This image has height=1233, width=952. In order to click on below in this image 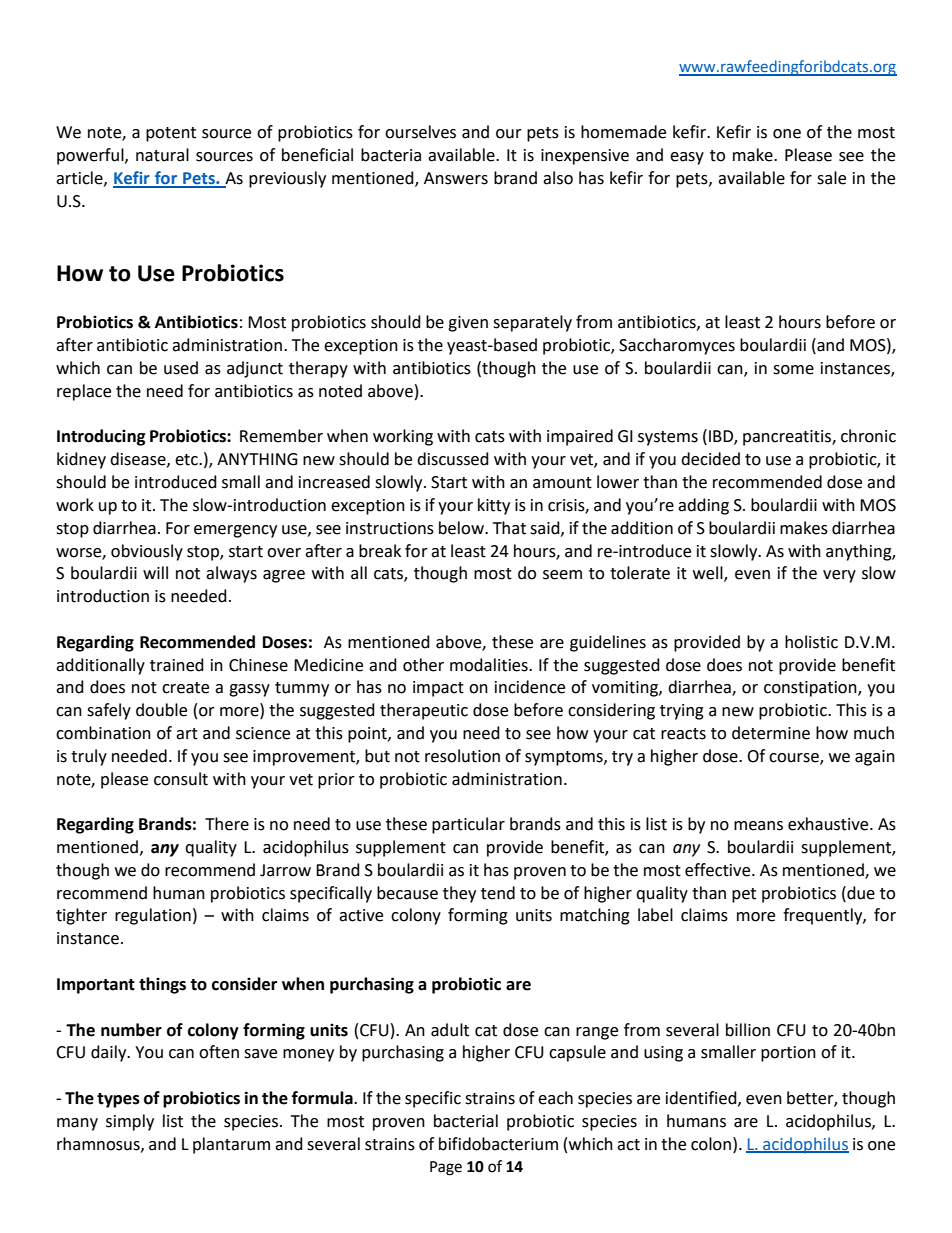, I will do `click(462, 528)`.
